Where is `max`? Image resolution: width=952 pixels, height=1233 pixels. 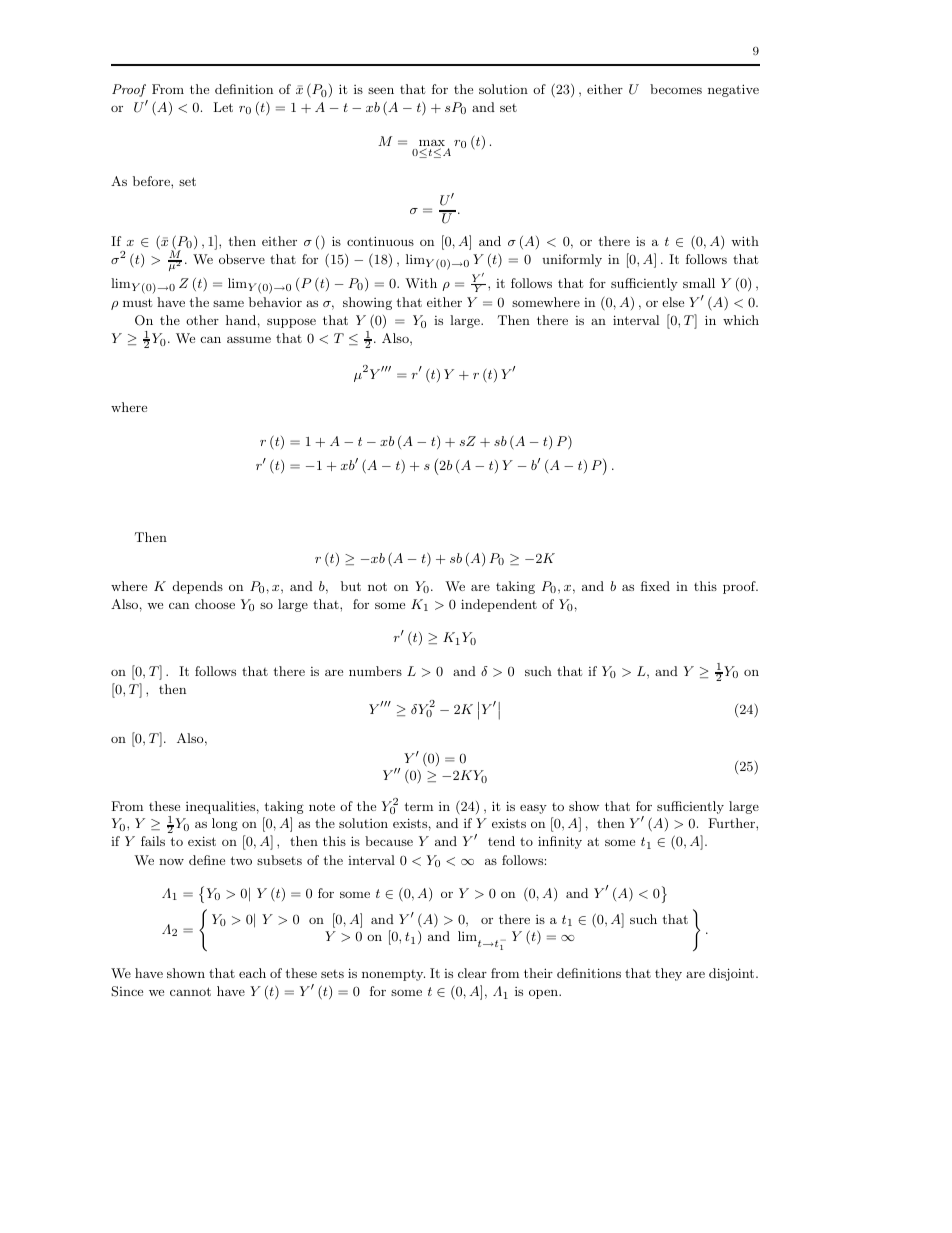
max is located at coordinates (432, 144).
